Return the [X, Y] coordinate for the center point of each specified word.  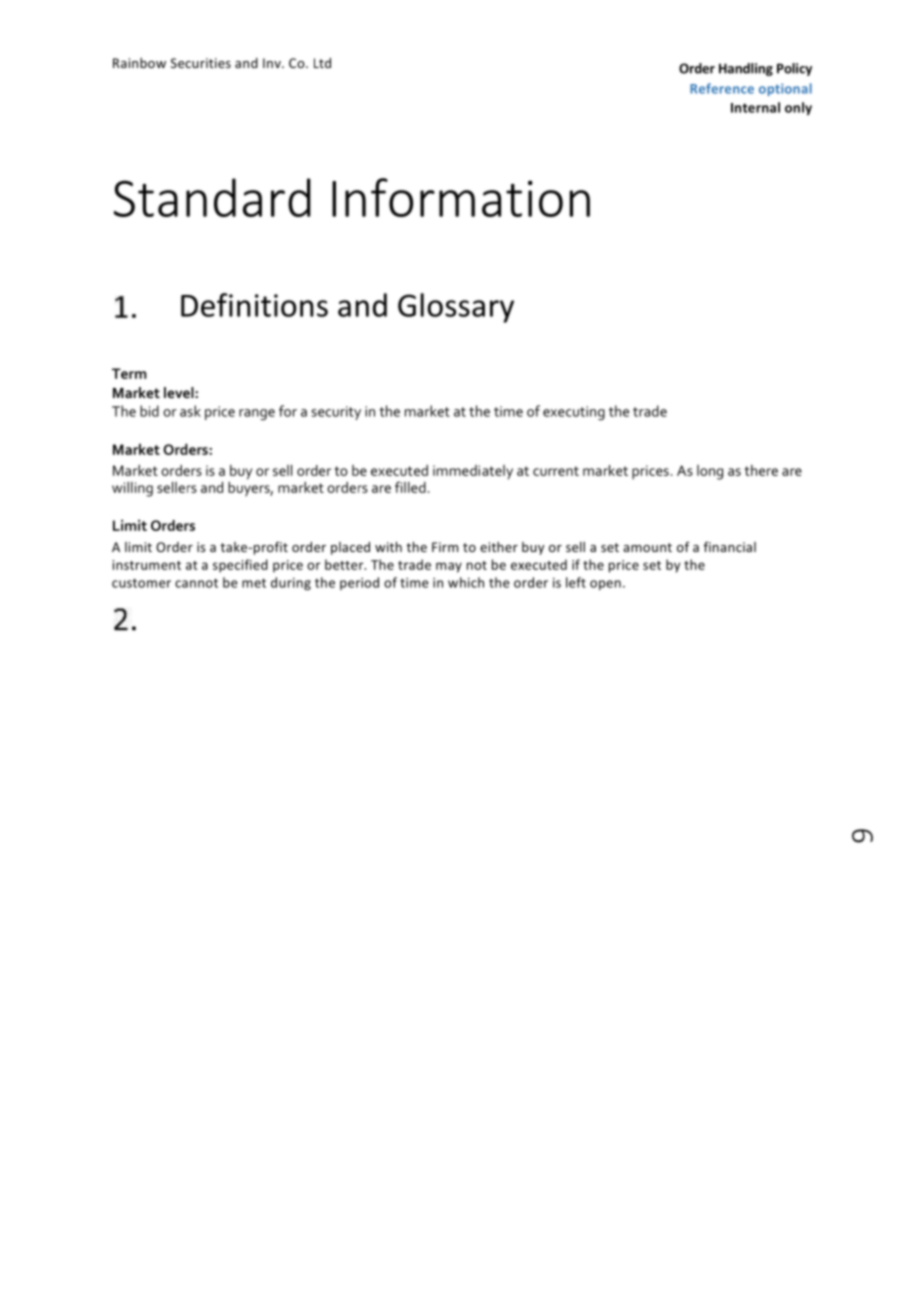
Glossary [456, 308]
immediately [473, 472]
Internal [755, 107]
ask [190, 411]
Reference [722, 88]
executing [574, 413]
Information [461, 197]
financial [730, 547]
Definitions [254, 305]
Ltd [322, 63]
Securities [201, 63]
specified [240, 566]
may [449, 567]
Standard [212, 197]
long [710, 472]
